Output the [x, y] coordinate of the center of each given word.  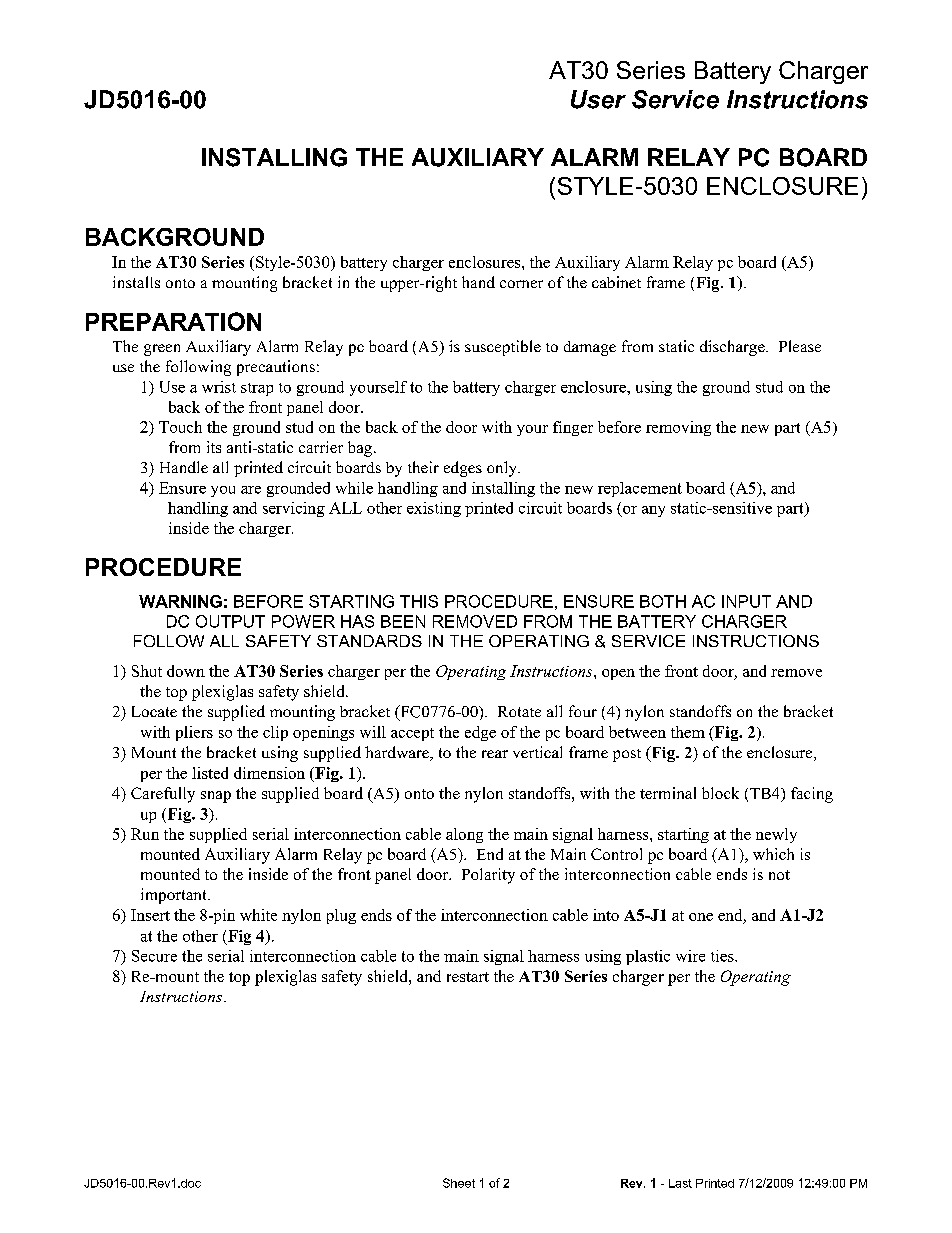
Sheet [459, 1183]
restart [468, 977]
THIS [419, 601]
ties [723, 956]
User [598, 99]
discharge [733, 348]
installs [136, 282]
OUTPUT [230, 621]
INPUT [746, 601]
